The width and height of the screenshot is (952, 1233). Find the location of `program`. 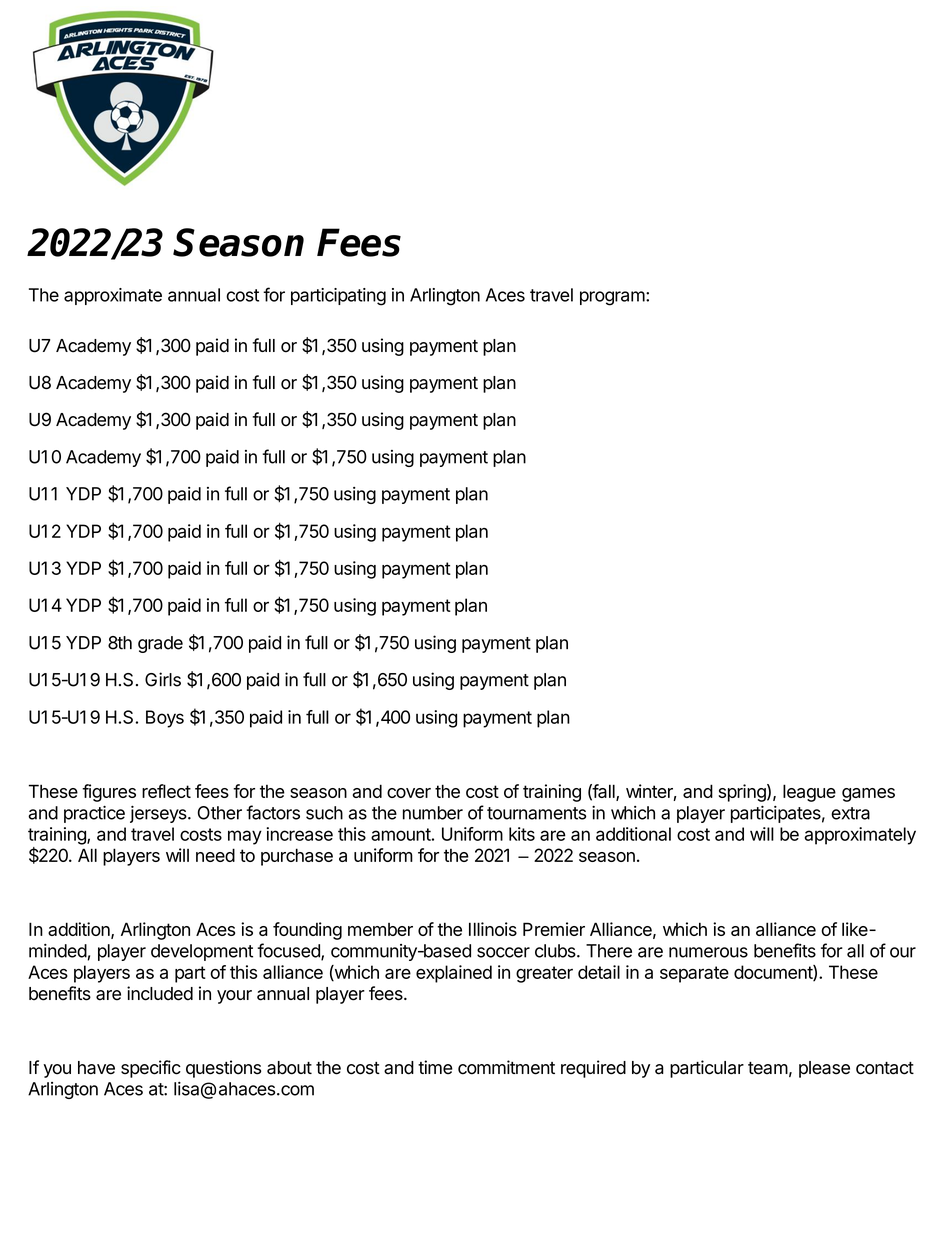

program is located at coordinates (612, 298).
